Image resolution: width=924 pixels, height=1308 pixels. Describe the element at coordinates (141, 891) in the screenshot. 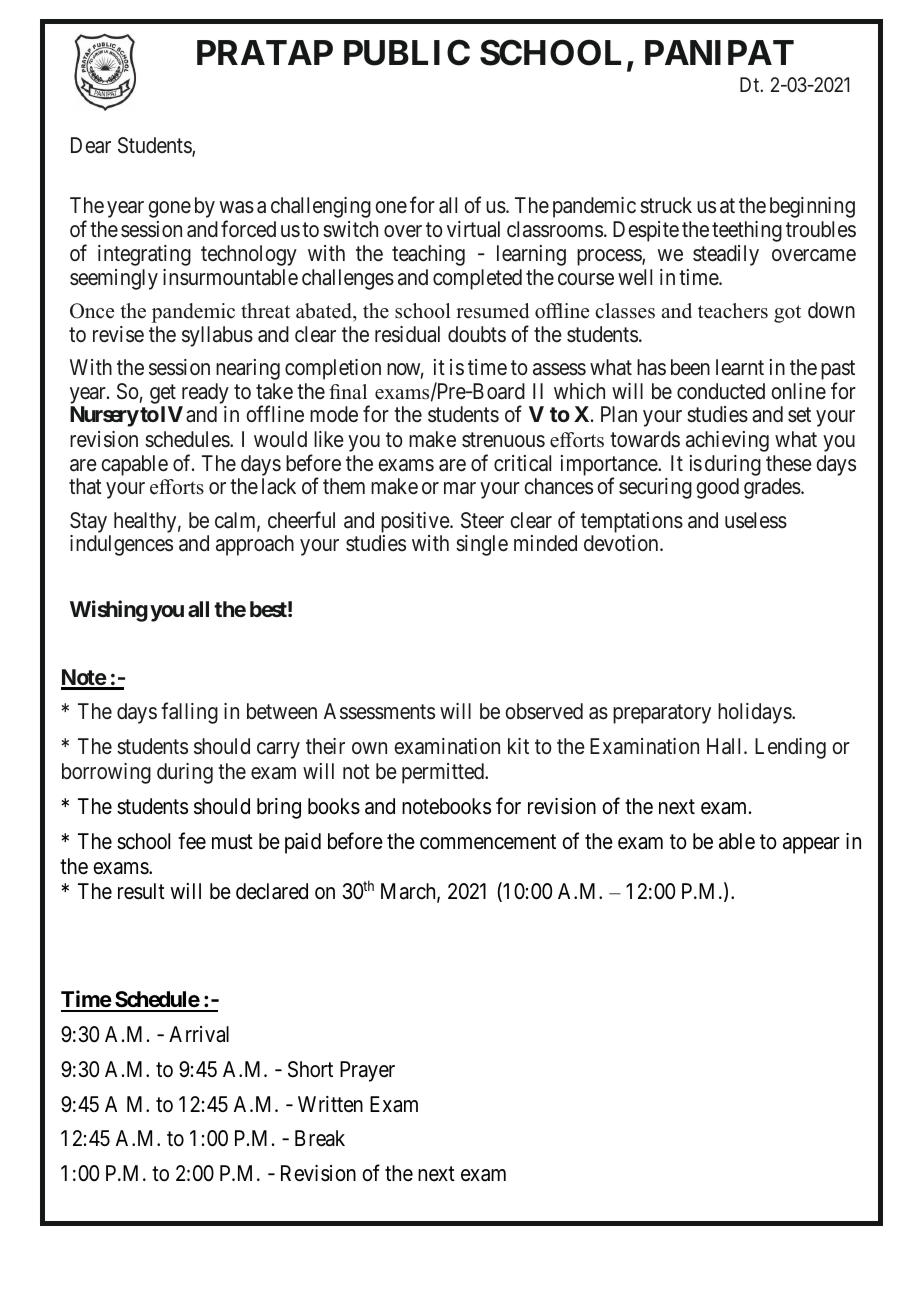

I see `result` at that location.
